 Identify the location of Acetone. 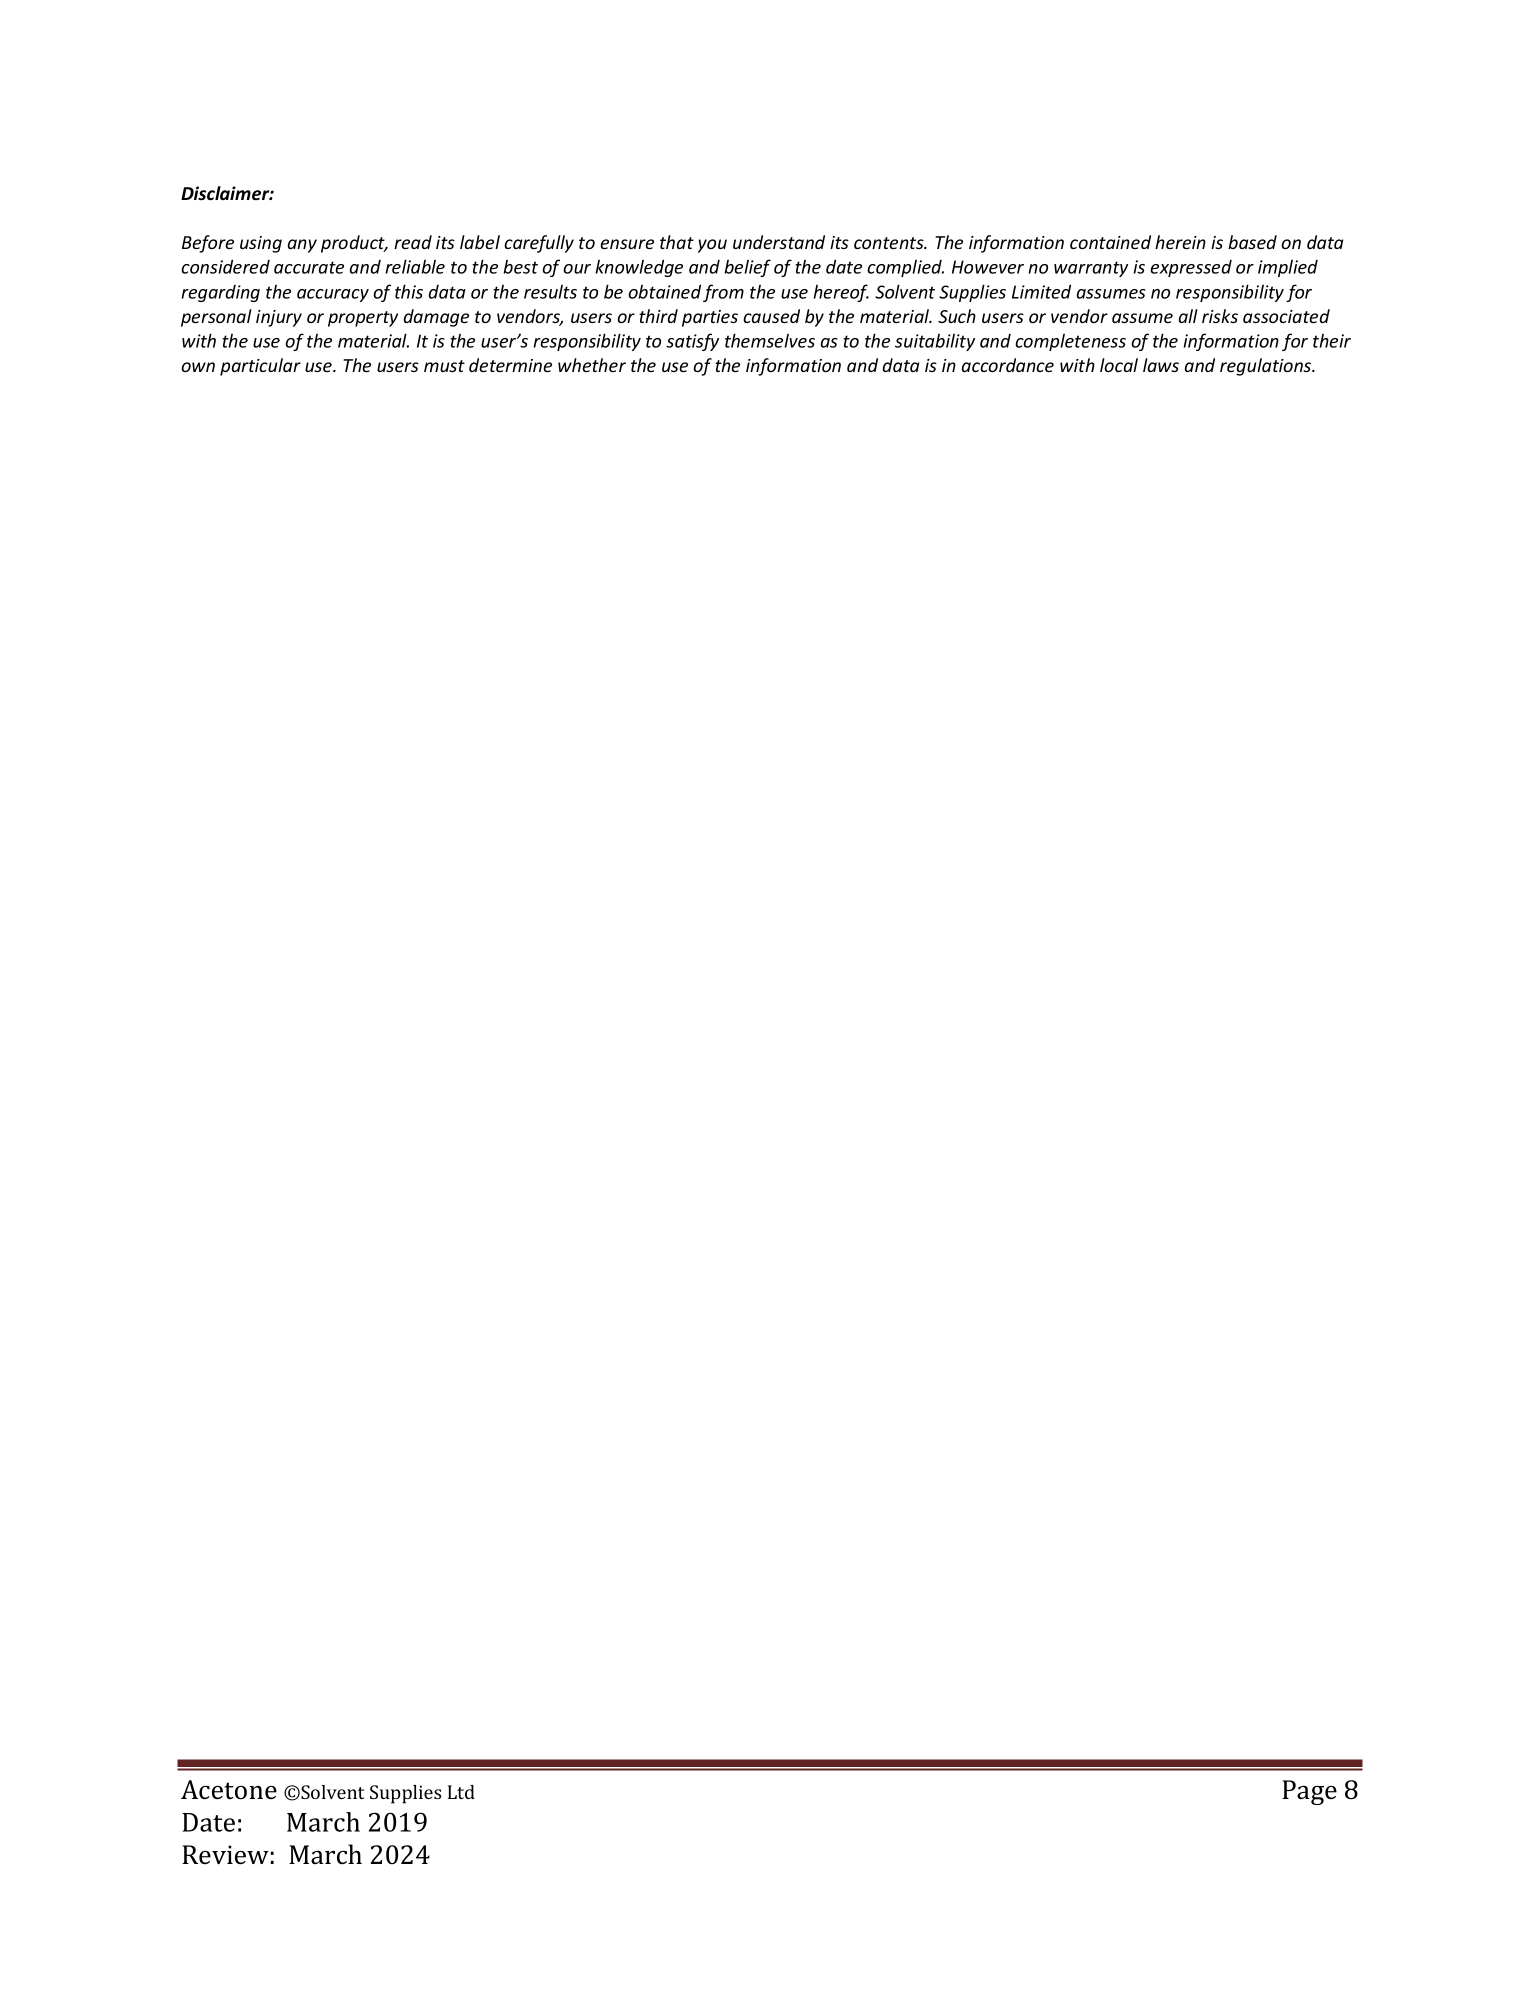
(229, 1790).
